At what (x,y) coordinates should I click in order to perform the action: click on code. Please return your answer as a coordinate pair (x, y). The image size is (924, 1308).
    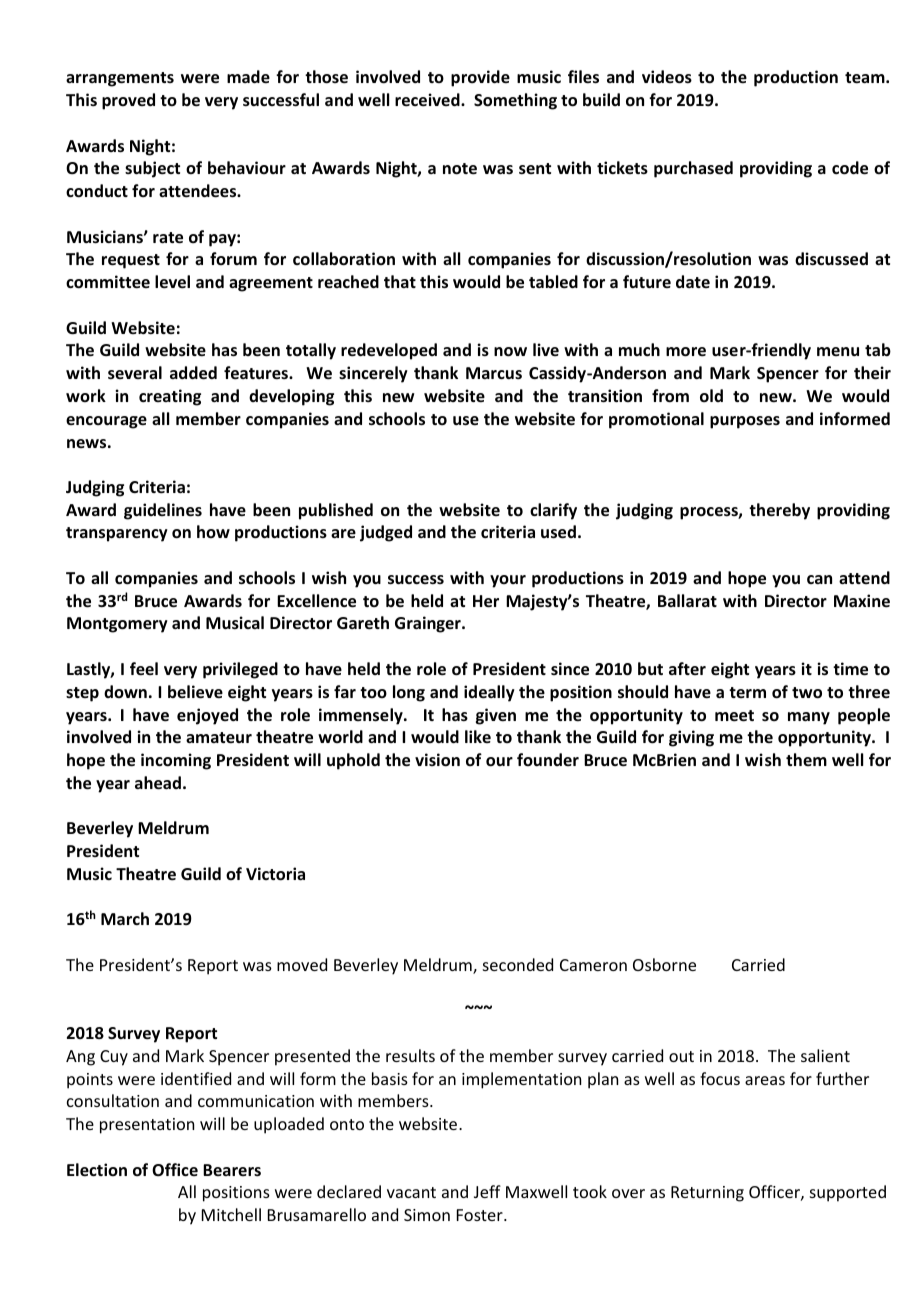
    Looking at the image, I should click on (850, 168).
